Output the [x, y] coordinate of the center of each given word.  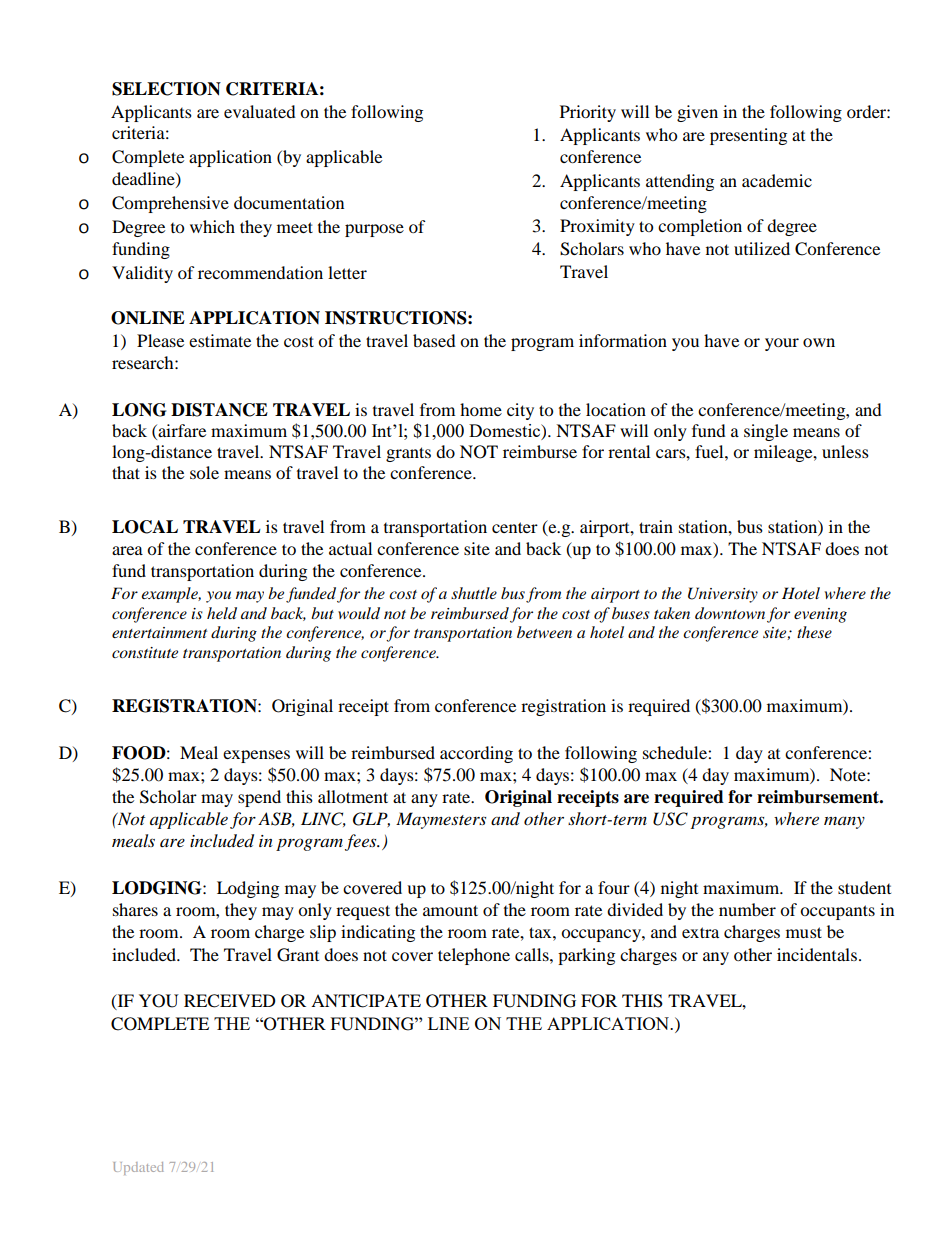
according [476, 754]
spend [259, 798]
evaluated [260, 111]
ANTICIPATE [366, 1001]
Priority [588, 113]
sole [204, 472]
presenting [748, 136]
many [844, 823]
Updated [138, 1168]
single [766, 432]
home [481, 409]
